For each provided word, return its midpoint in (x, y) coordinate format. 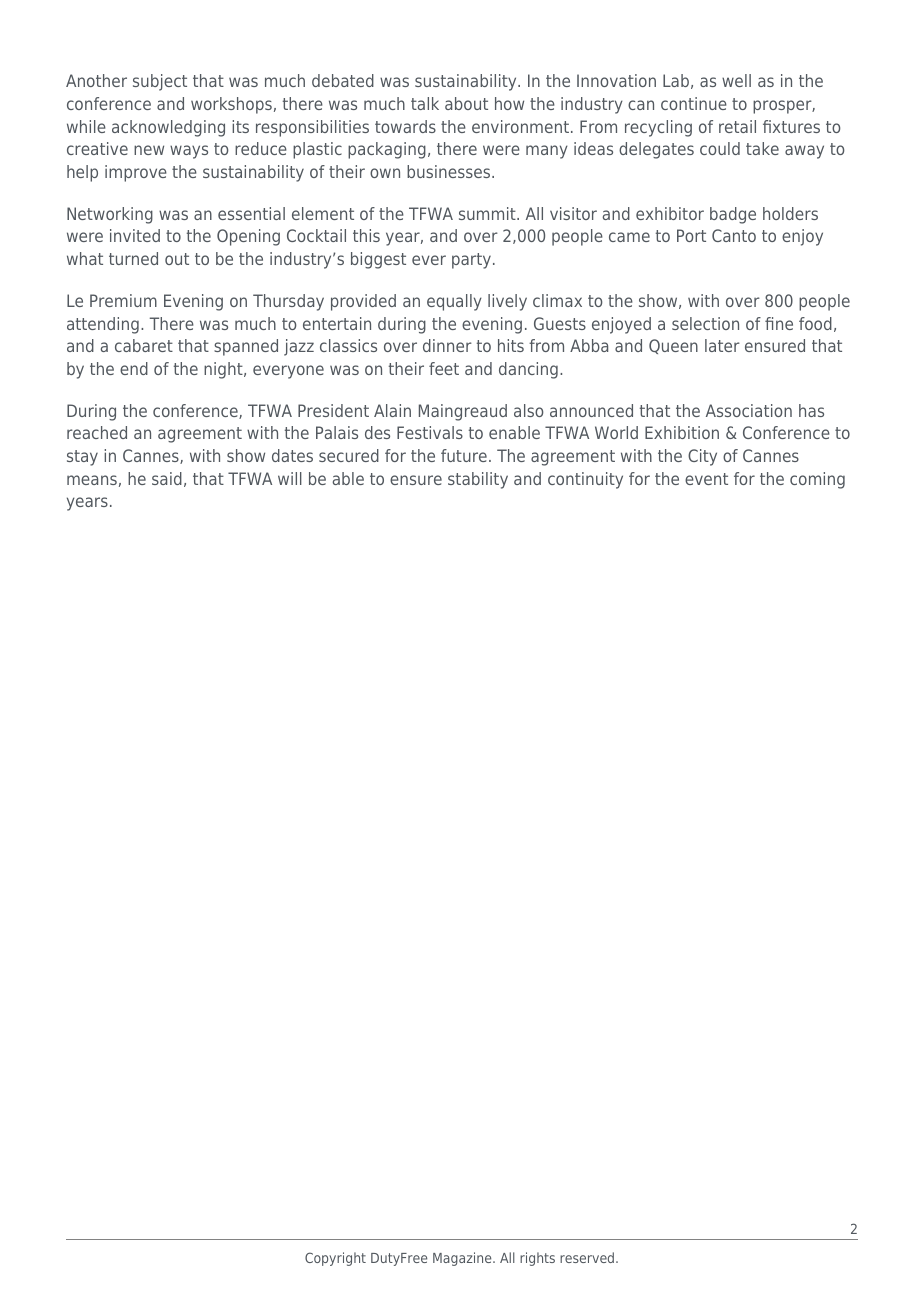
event (706, 479)
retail (737, 126)
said (167, 478)
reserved (588, 1257)
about (466, 103)
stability (478, 480)
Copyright (335, 1259)
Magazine (463, 1259)
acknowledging (168, 128)
